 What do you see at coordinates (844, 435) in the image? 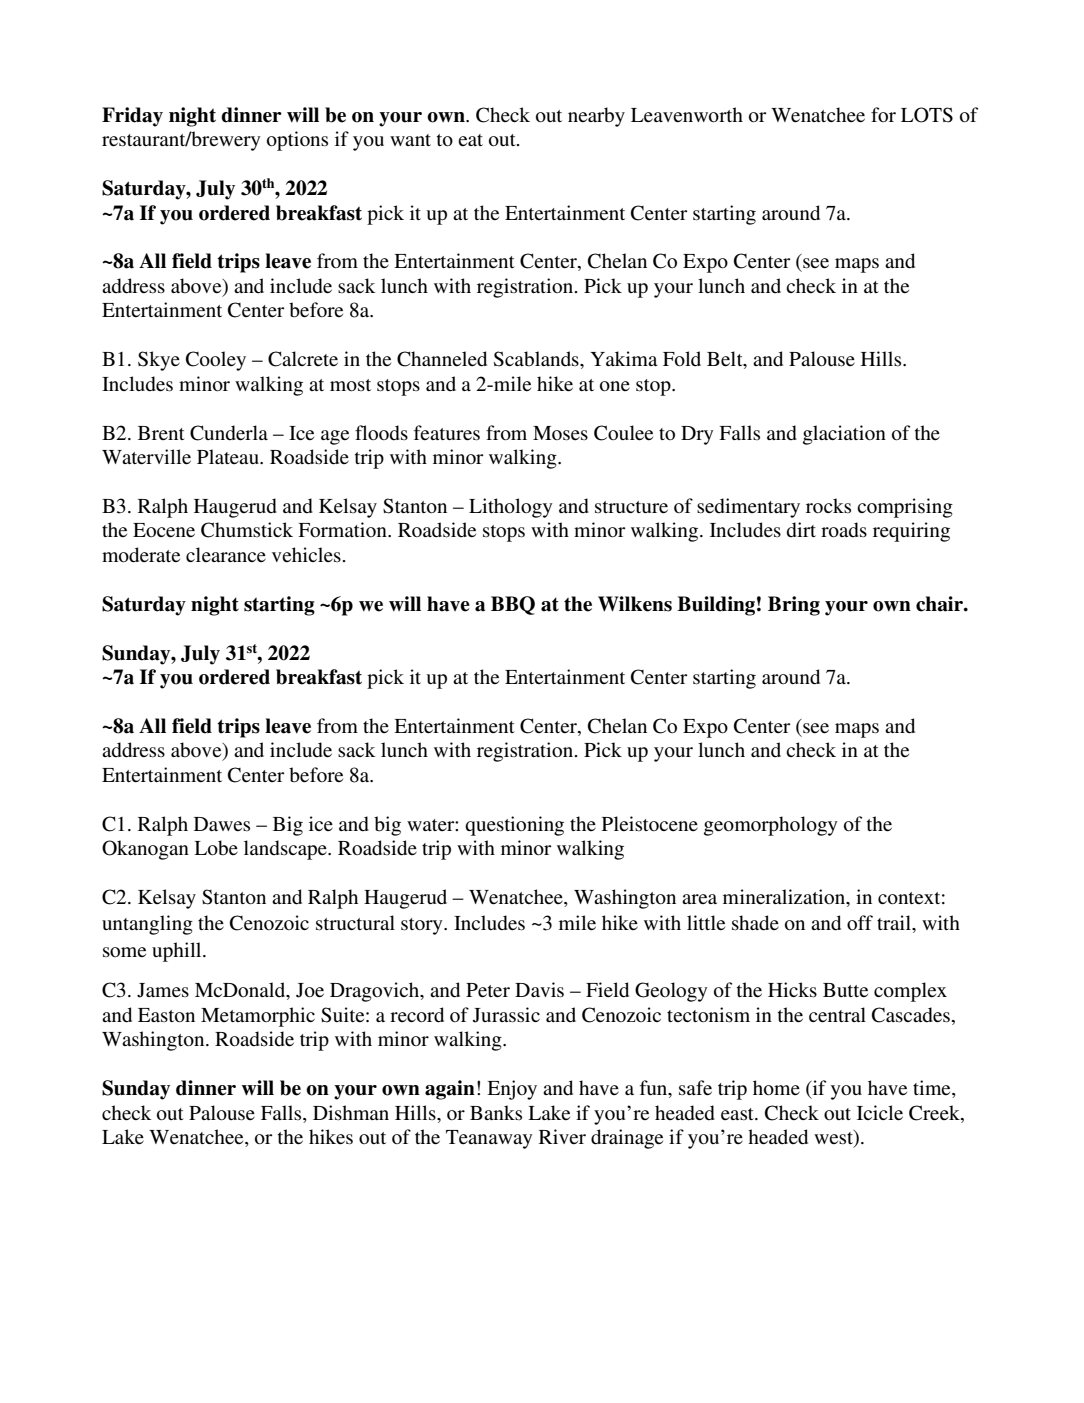
I see `glaciation` at bounding box center [844, 435].
